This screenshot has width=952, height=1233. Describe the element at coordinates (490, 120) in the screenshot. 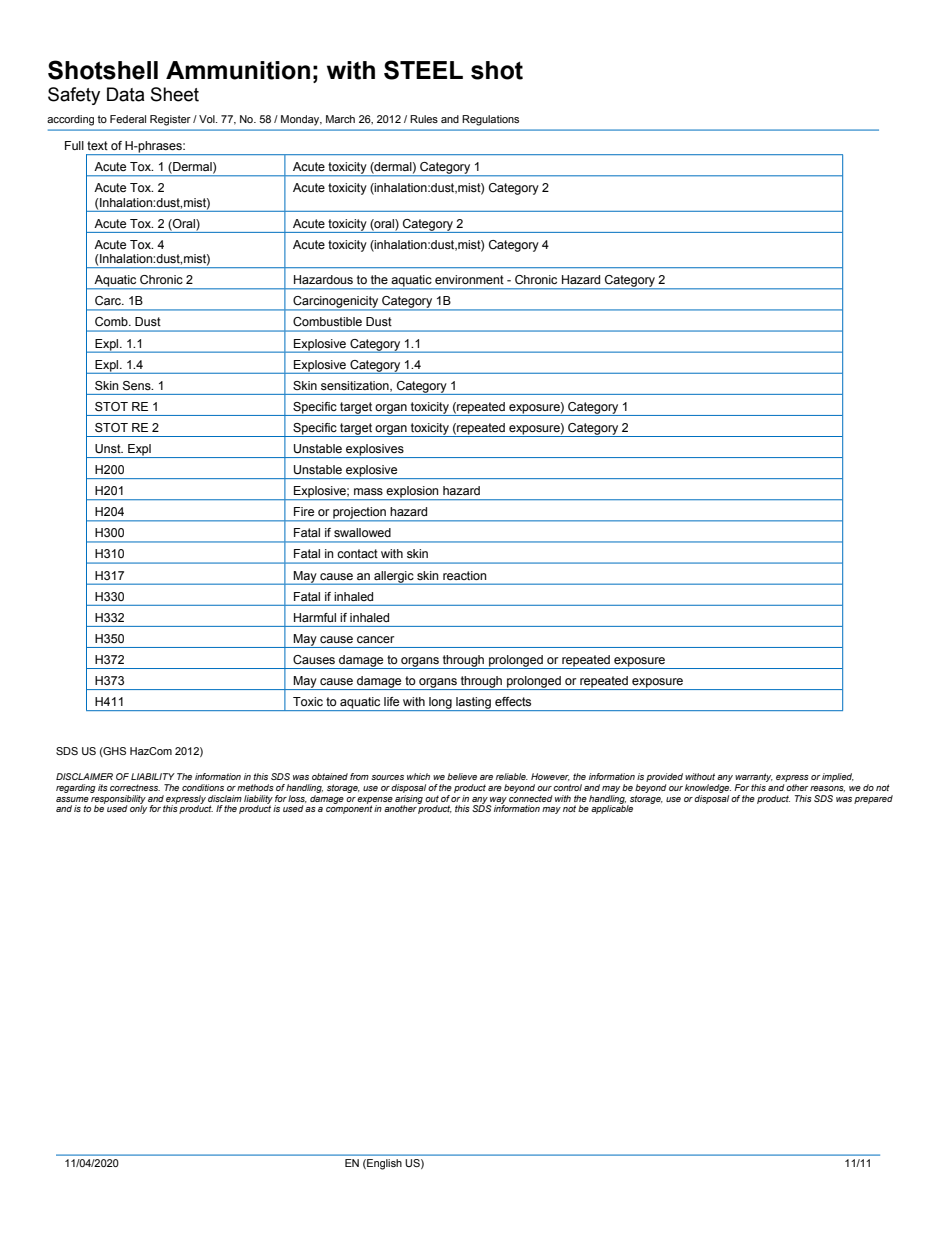

I see `Regulations` at that location.
